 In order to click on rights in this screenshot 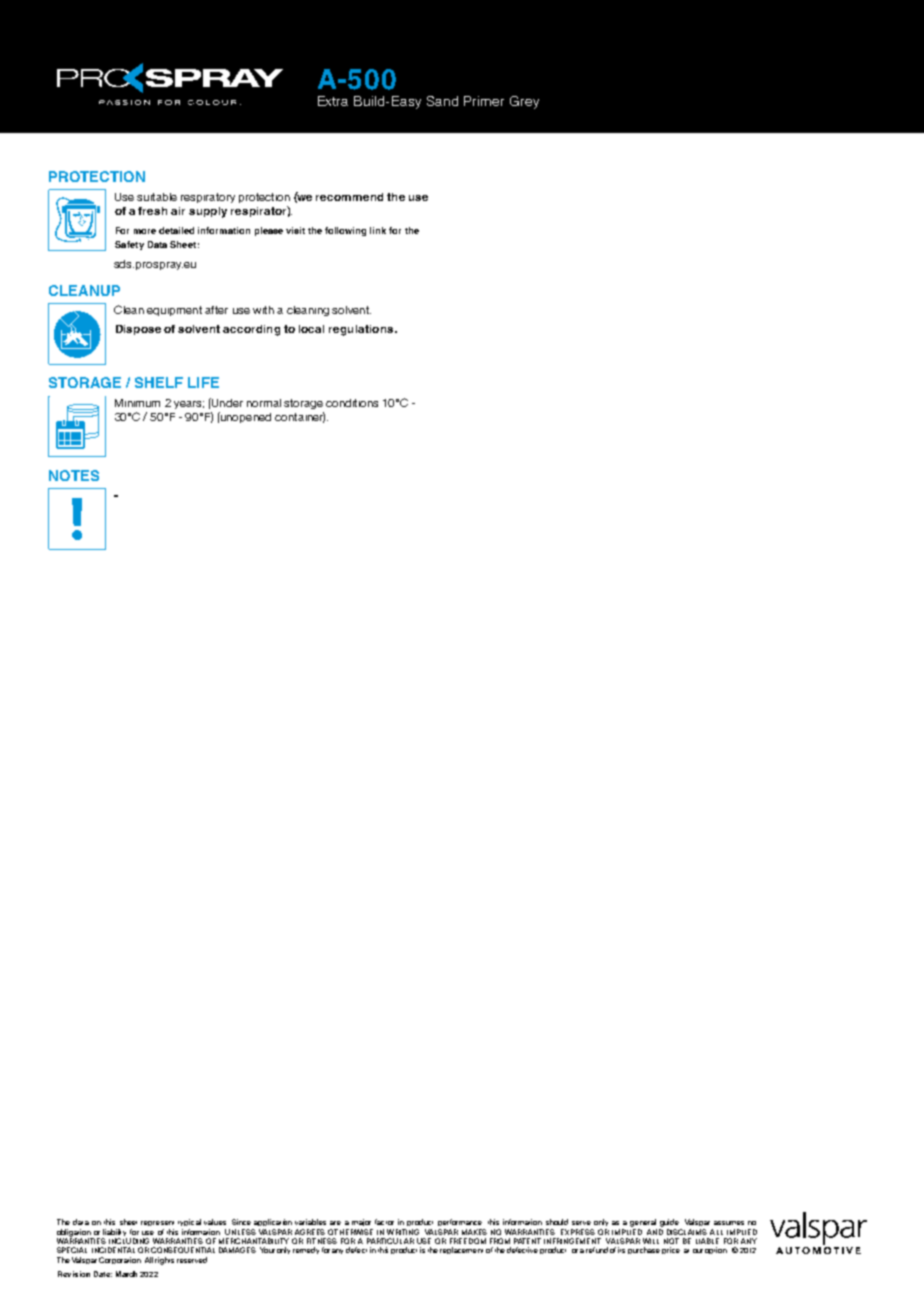, I will do `click(164, 1261)`.
